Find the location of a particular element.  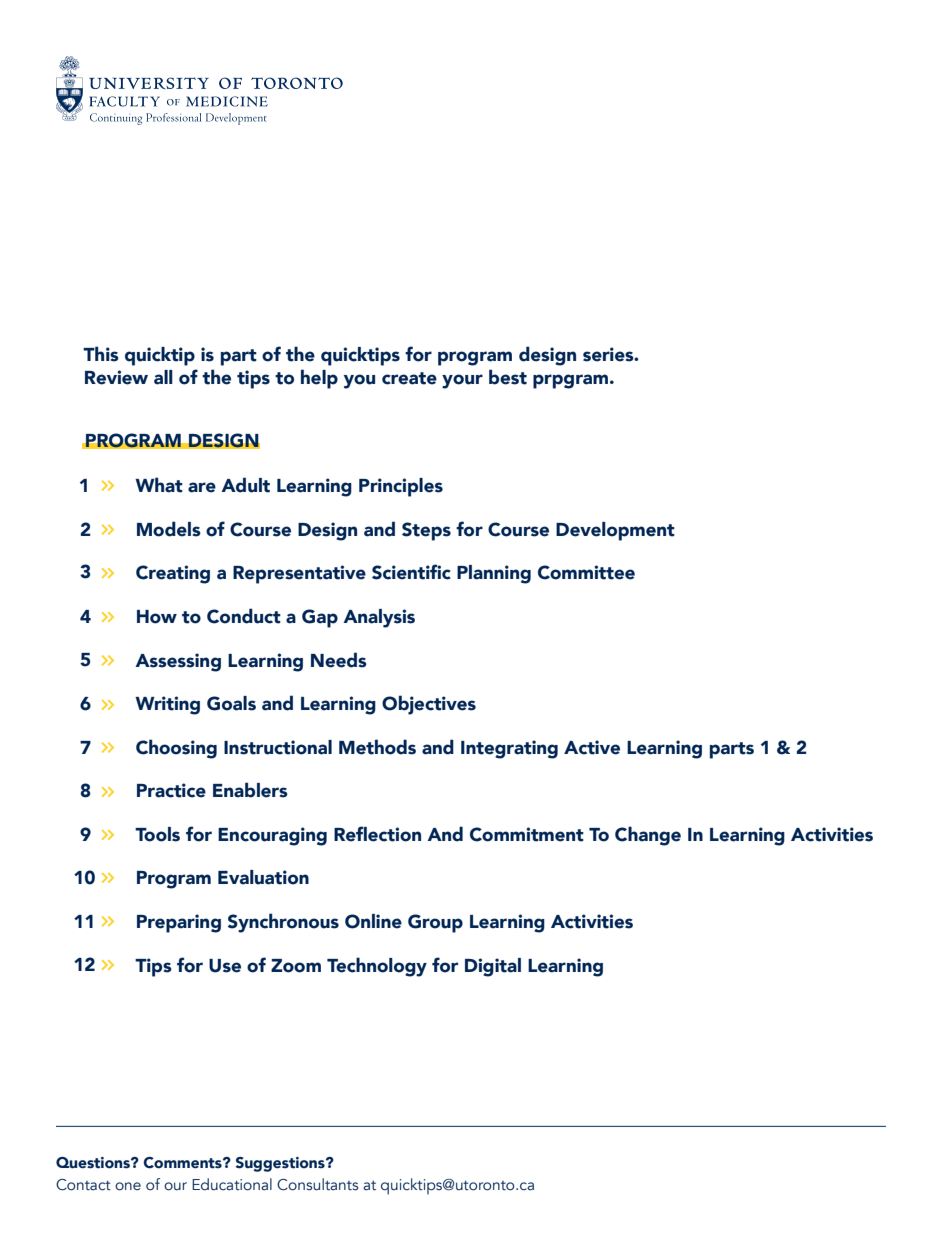

best is located at coordinates (508, 377).
